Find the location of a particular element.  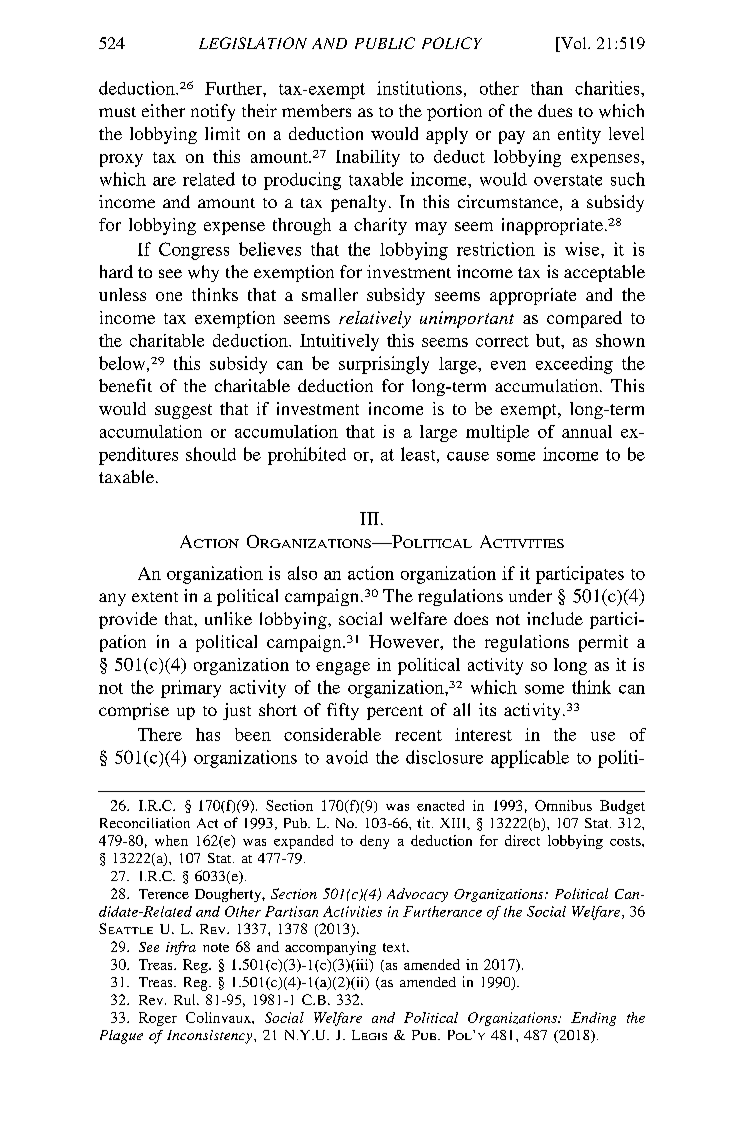

extent is located at coordinates (155, 597).
